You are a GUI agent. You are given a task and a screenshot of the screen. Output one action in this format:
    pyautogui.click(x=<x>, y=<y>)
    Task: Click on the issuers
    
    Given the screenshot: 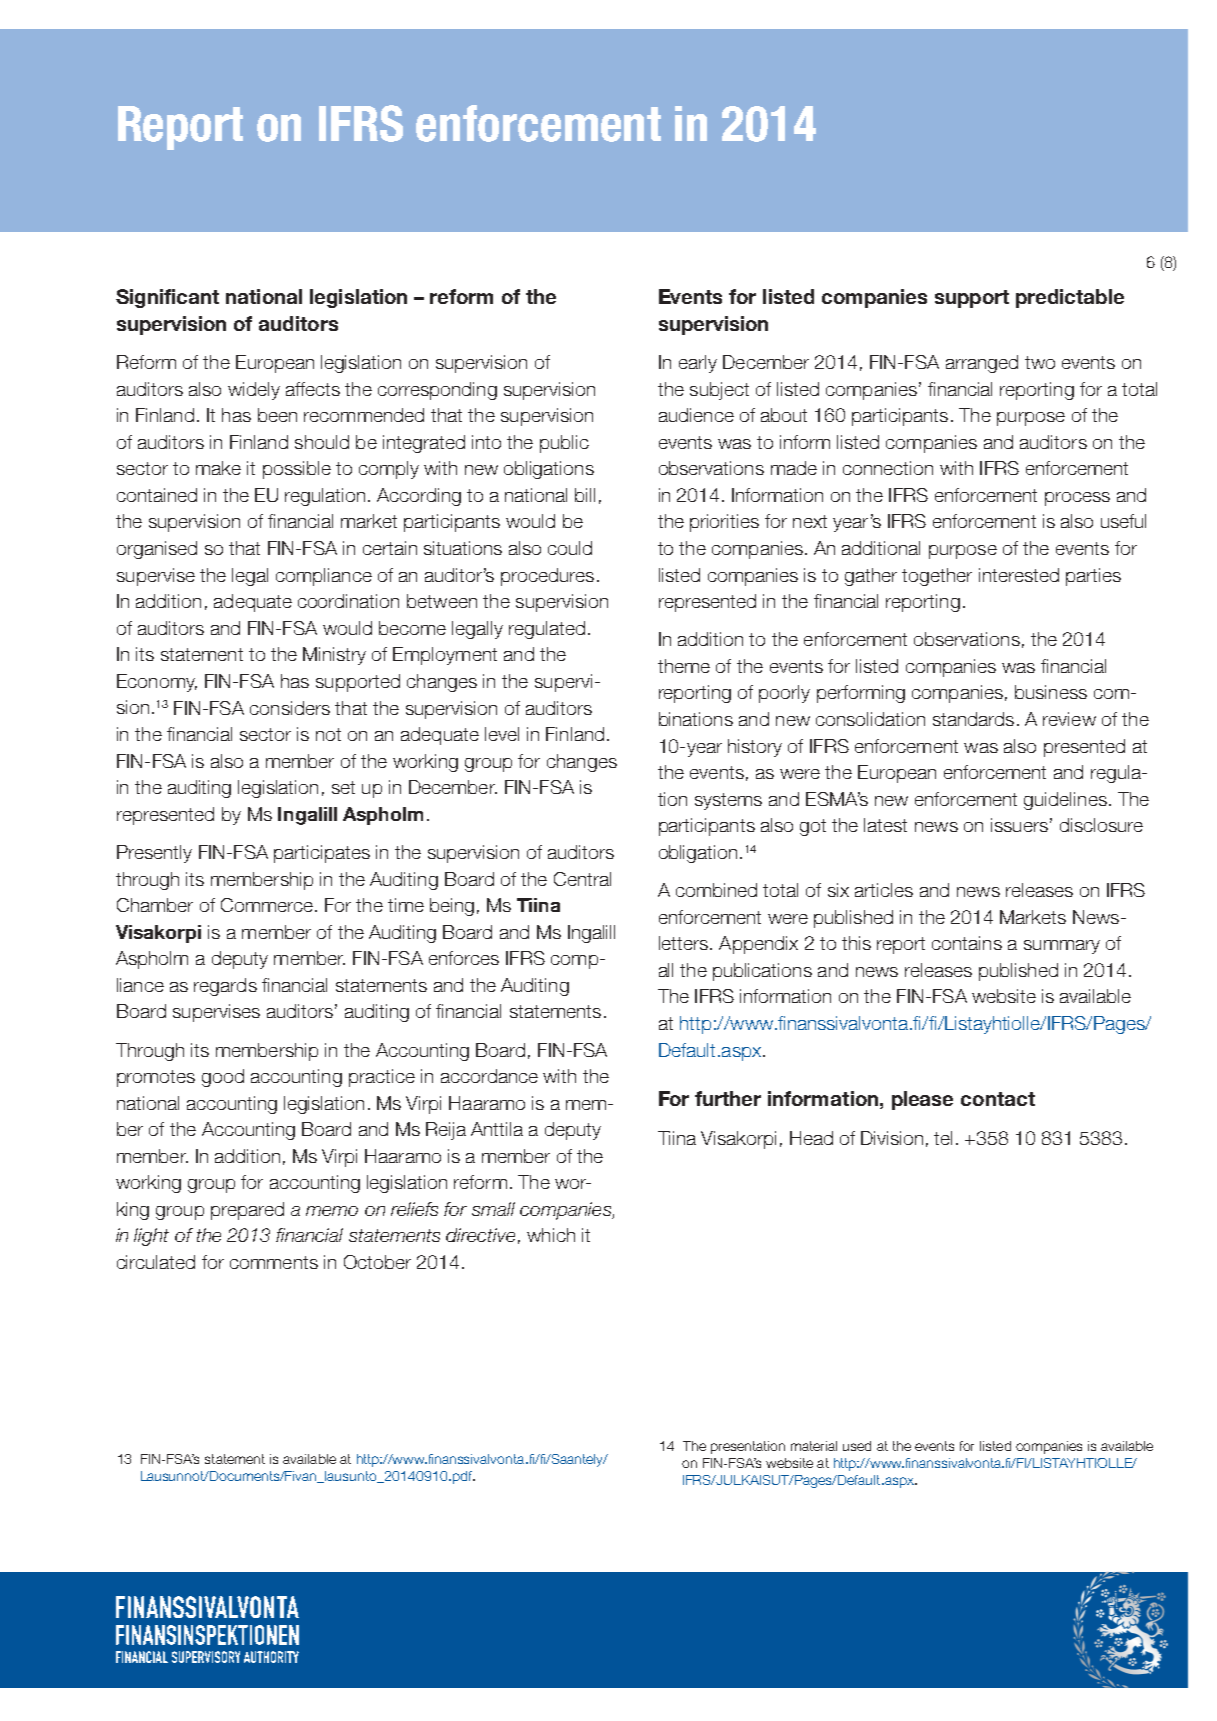 What is the action you would take?
    pyautogui.click(x=1019, y=825)
